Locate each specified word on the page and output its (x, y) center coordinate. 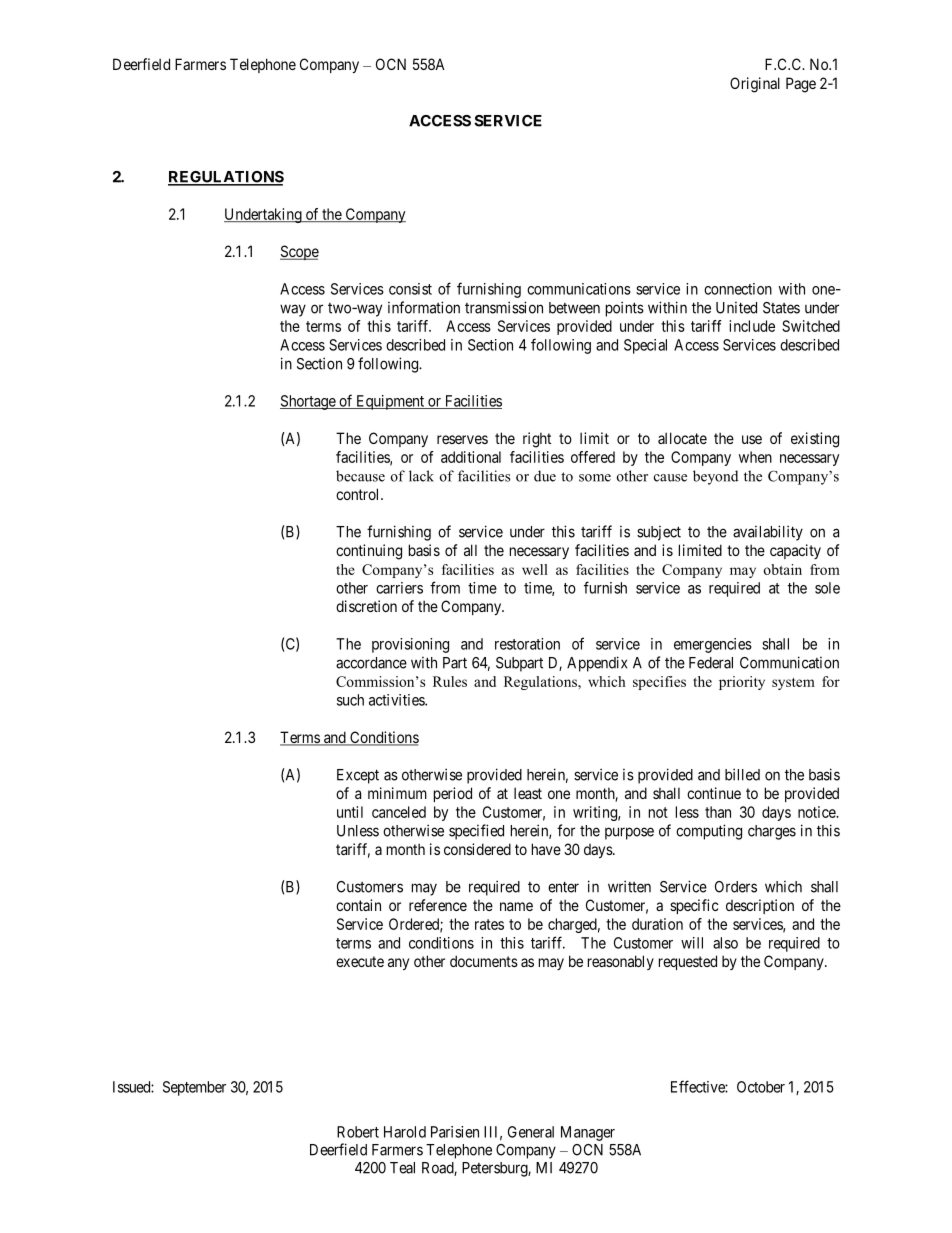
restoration (527, 644)
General (531, 1132)
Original (755, 85)
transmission (504, 307)
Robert (358, 1132)
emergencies (713, 645)
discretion (366, 606)
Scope (299, 252)
